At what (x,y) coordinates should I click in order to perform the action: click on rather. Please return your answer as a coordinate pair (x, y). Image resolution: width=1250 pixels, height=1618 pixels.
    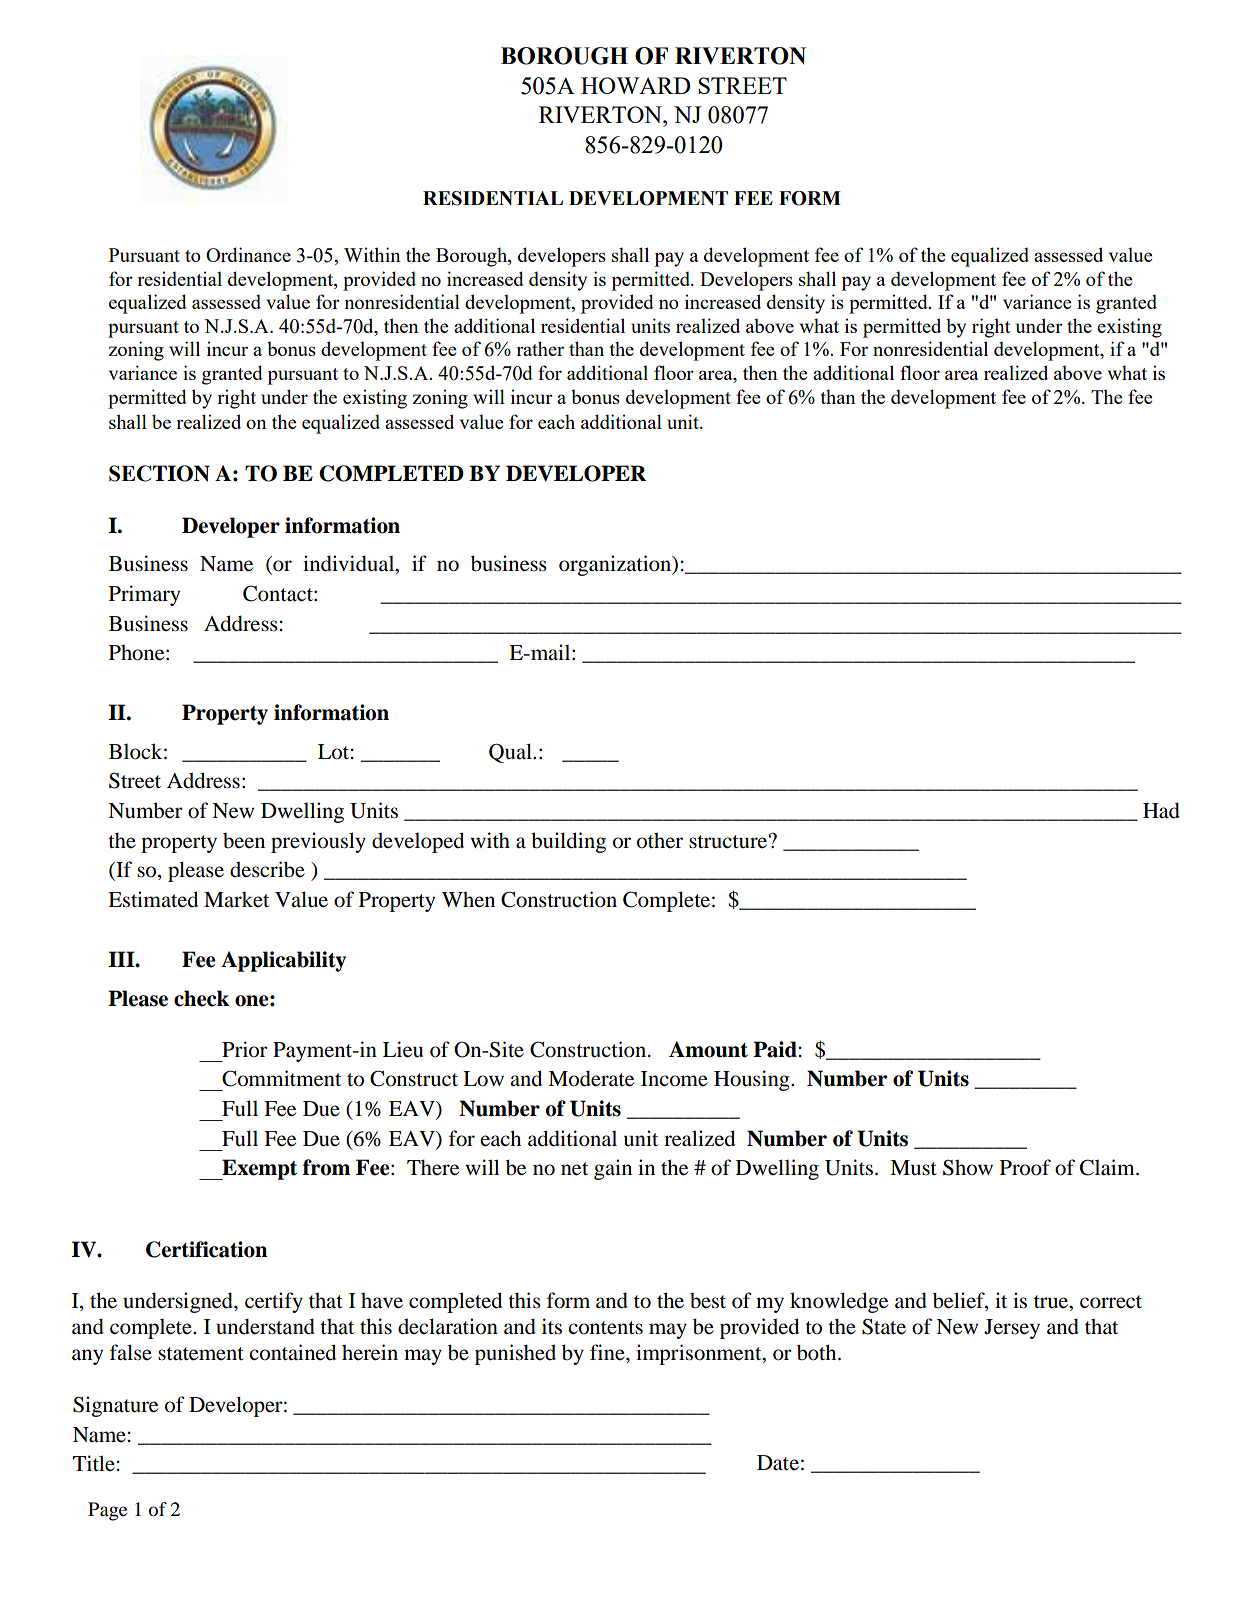
    Looking at the image, I should click on (540, 348).
